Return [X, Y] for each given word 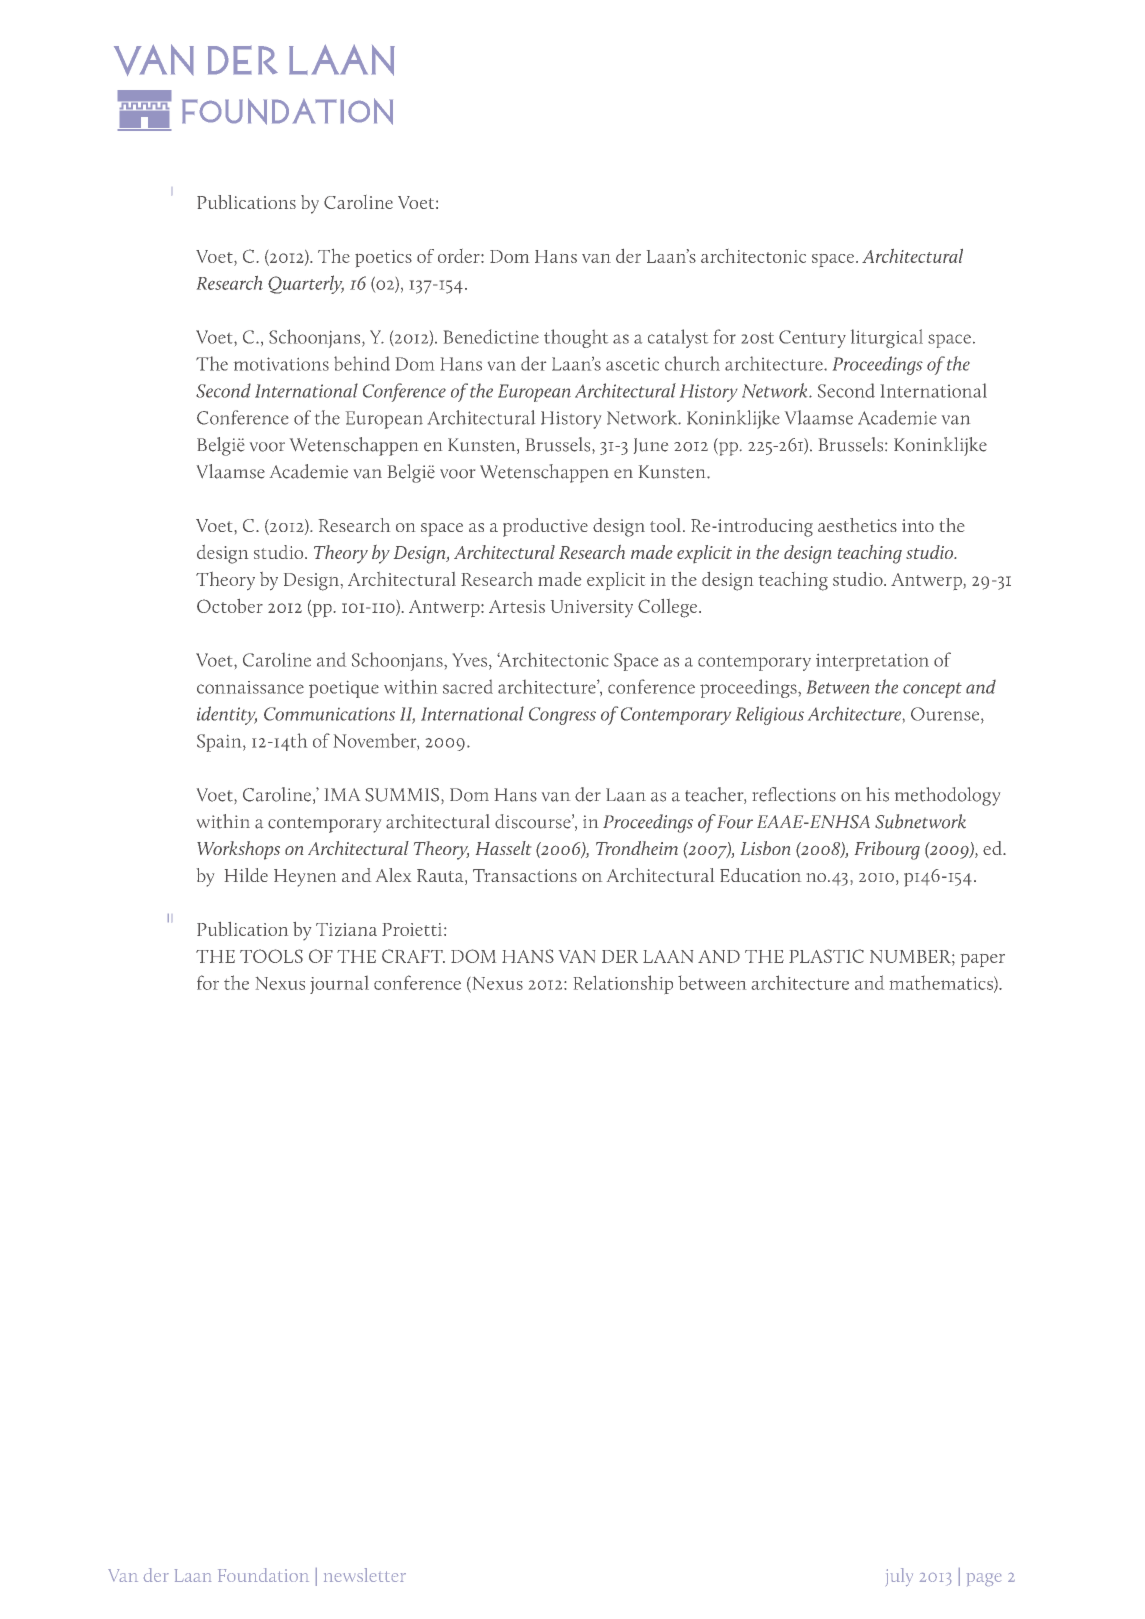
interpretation [872, 662]
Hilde [246, 875]
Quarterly [306, 284]
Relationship [623, 984]
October [230, 606]
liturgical [887, 338]
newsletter [365, 1575]
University [592, 608]
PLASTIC [826, 956]
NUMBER [911, 956]
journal [339, 985]
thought [576, 338]
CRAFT [413, 956]
